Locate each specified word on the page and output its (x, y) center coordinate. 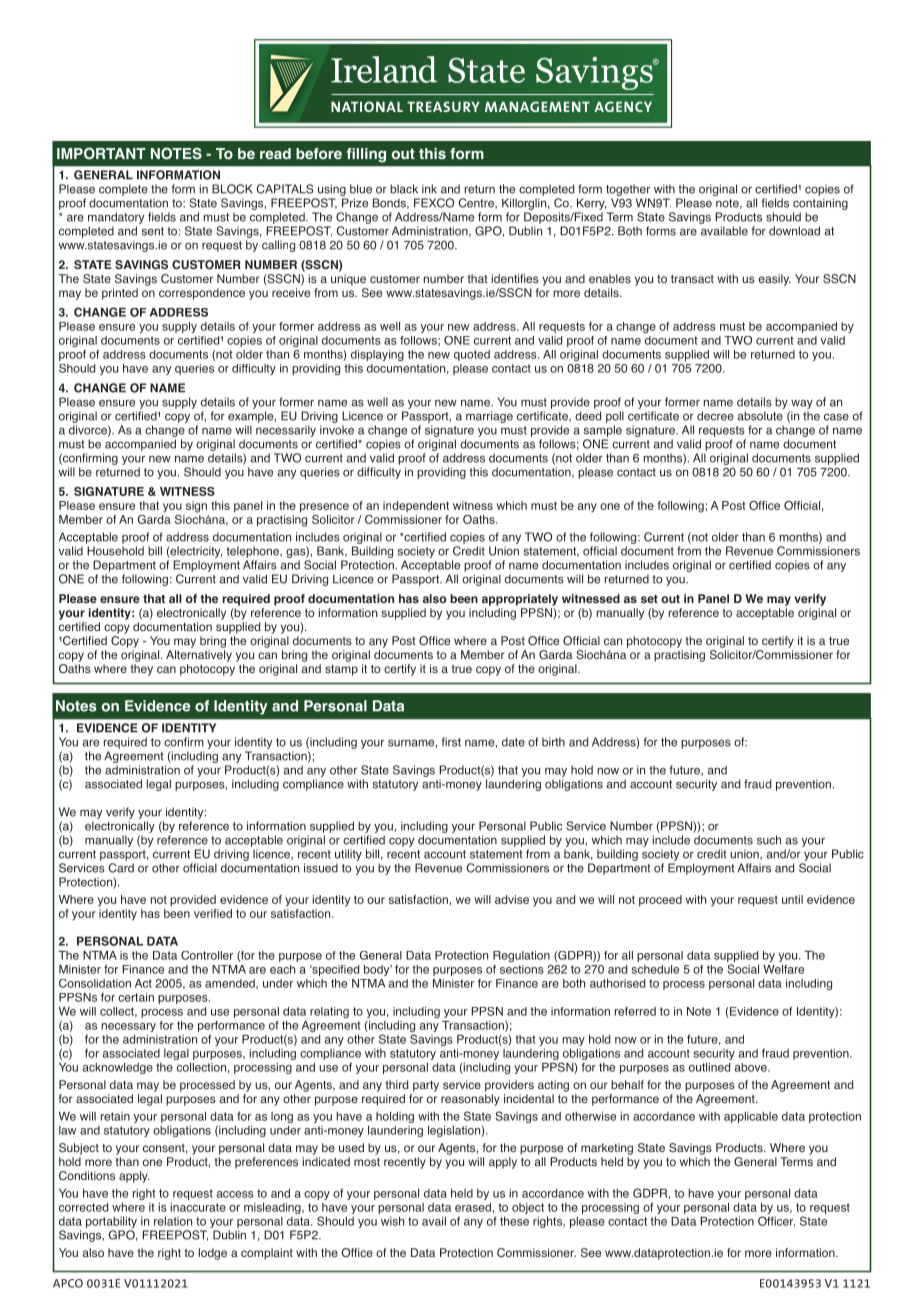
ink (429, 189)
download (794, 231)
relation (173, 1221)
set (649, 599)
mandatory (116, 218)
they (142, 670)
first (451, 742)
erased (473, 1207)
